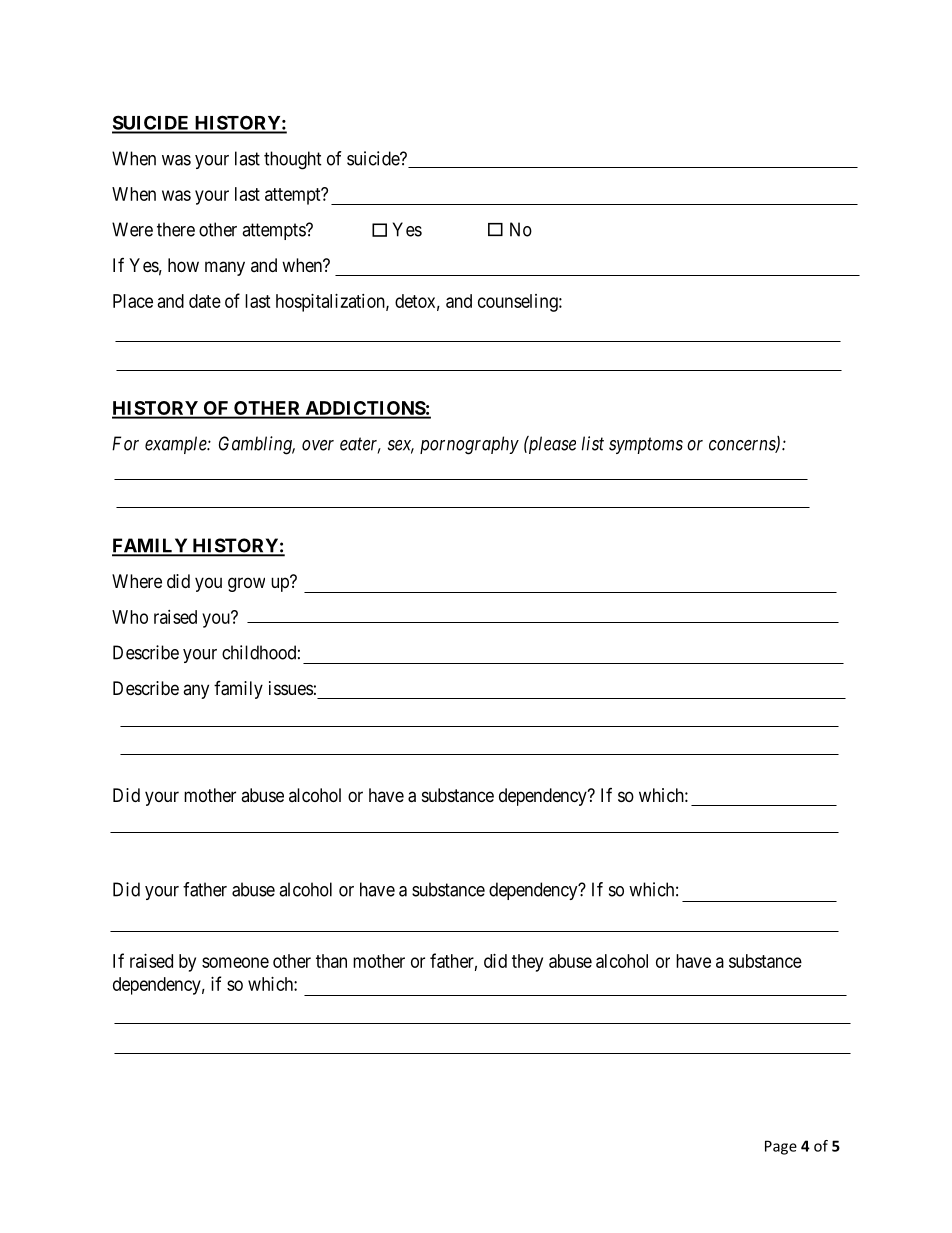 This screenshot has width=952, height=1233. Describe the element at coordinates (293, 160) in the screenshot. I see `thought` at that location.
